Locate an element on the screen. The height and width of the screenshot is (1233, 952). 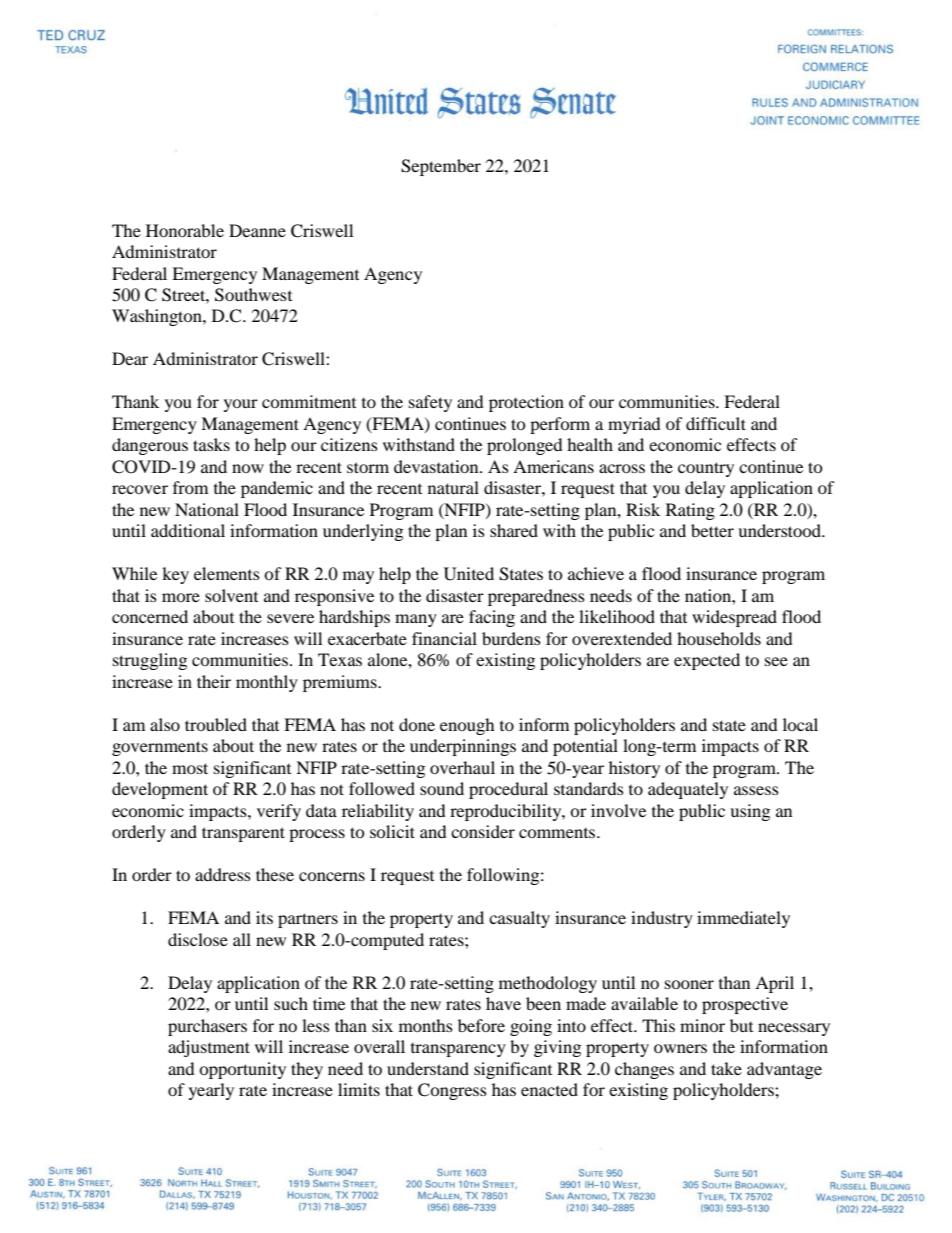
solvent is located at coordinates (231, 595).
